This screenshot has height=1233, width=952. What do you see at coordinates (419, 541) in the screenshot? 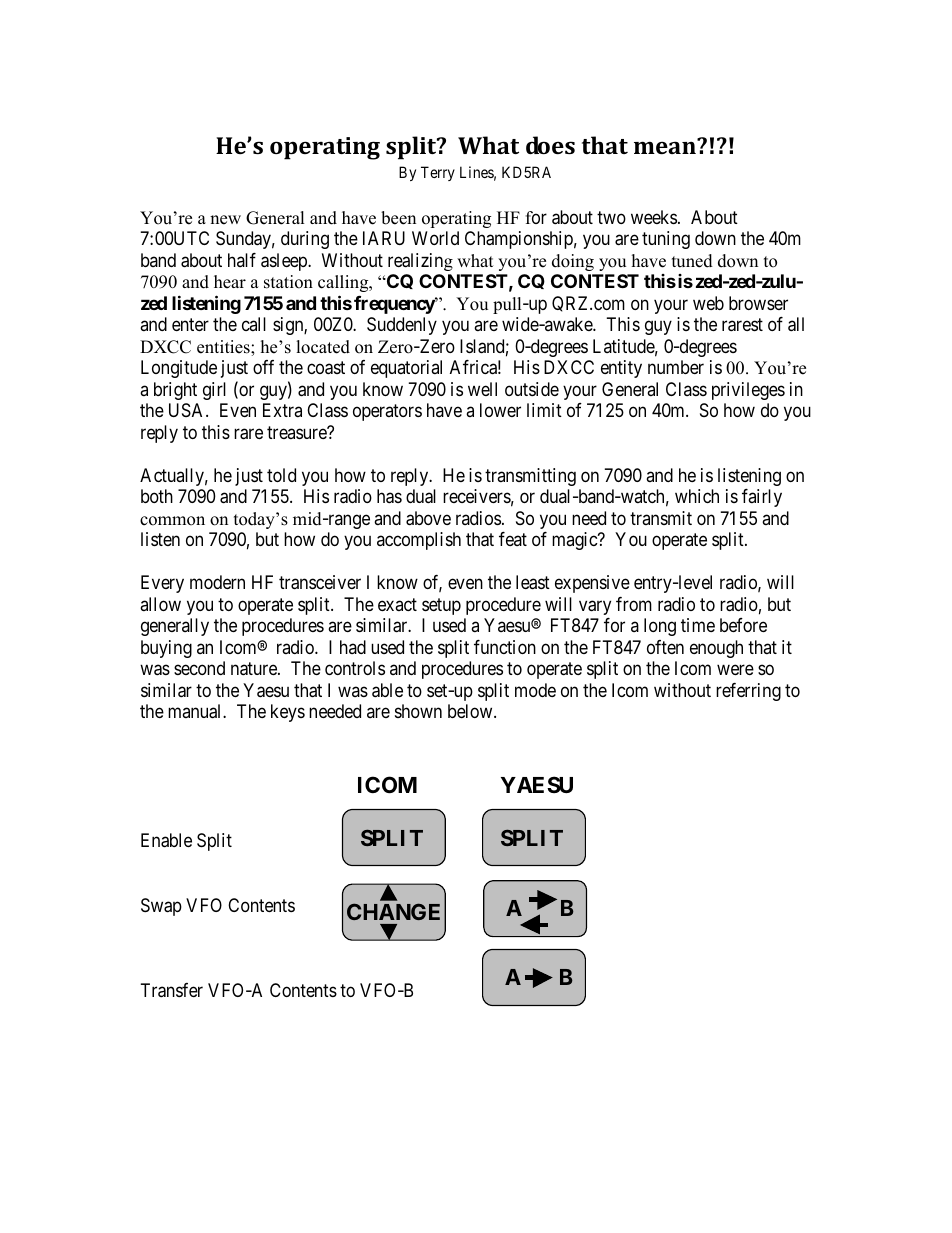
I see `accomplish` at bounding box center [419, 541].
